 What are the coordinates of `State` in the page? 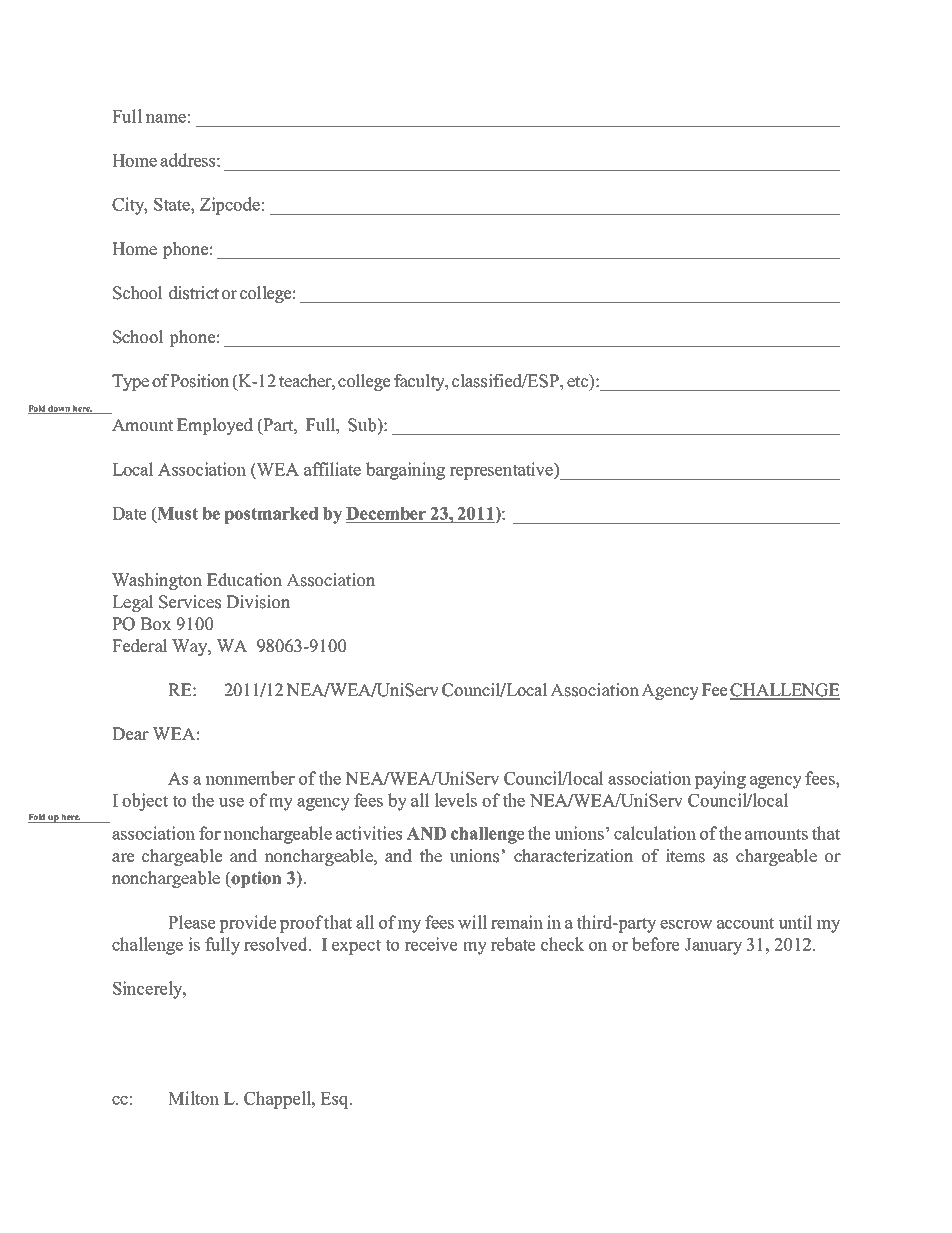 It's located at (173, 204).
